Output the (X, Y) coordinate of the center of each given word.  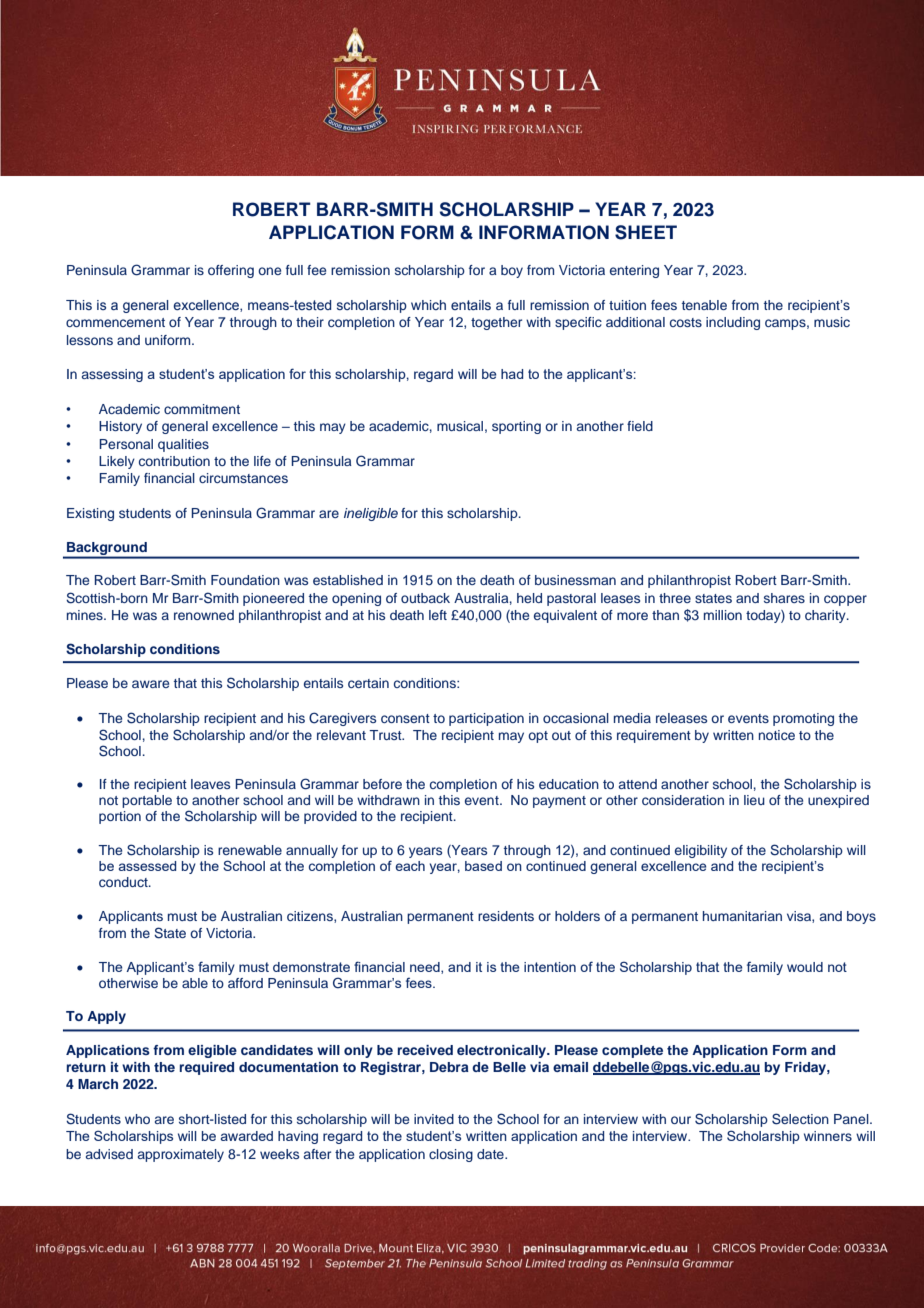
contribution (174, 461)
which (428, 305)
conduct (124, 882)
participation (486, 719)
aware (150, 684)
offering (231, 271)
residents (506, 916)
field (640, 426)
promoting (803, 719)
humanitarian (742, 916)
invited (434, 1119)
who (137, 1119)
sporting (516, 427)
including (733, 323)
